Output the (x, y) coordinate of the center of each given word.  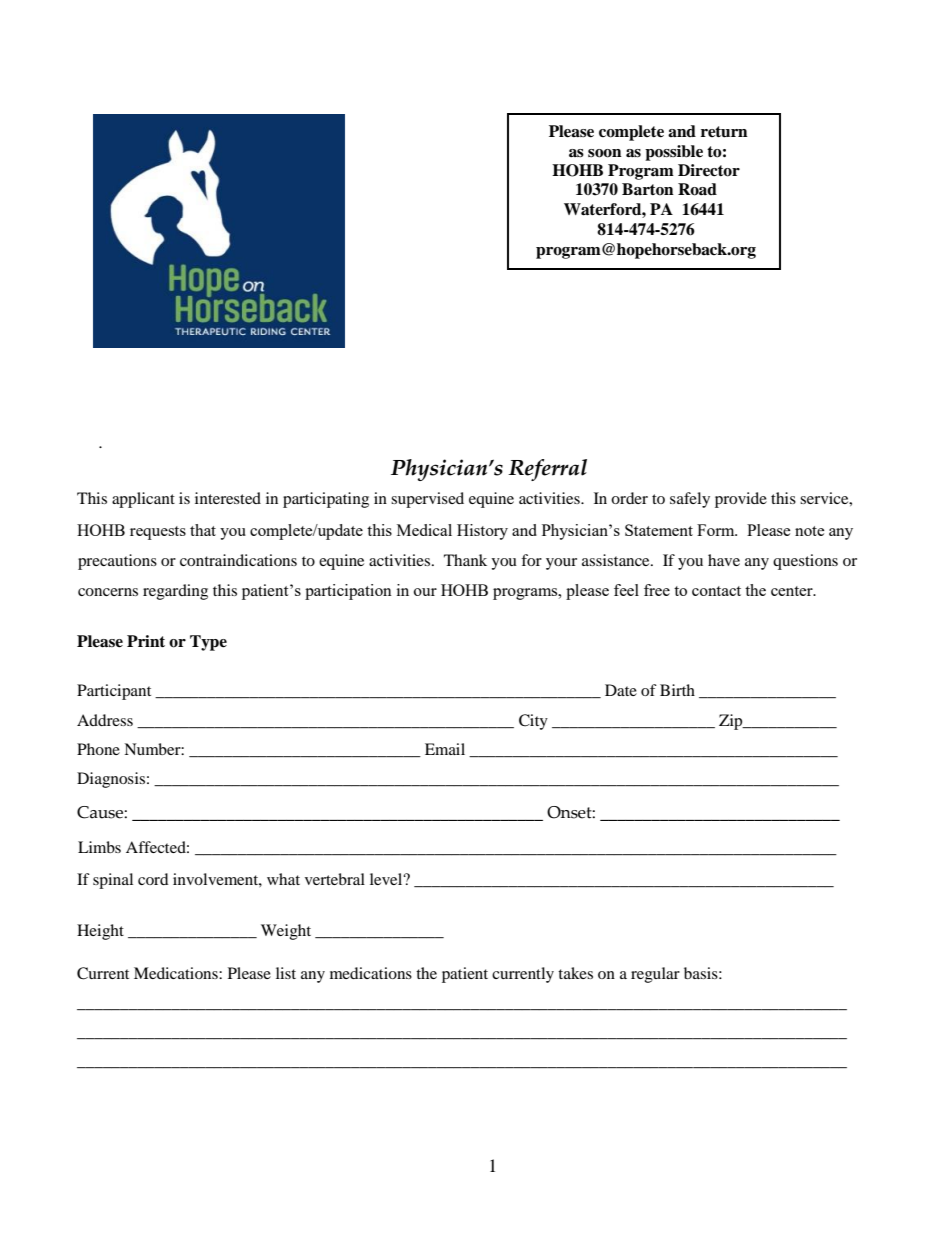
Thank (465, 560)
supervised (427, 500)
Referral (547, 470)
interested (228, 498)
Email (445, 749)
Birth (677, 690)
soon (605, 153)
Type (208, 643)
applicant (143, 500)
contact (716, 591)
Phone (98, 749)
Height (100, 932)
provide (741, 500)
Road (697, 189)
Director (709, 170)
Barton (648, 189)
